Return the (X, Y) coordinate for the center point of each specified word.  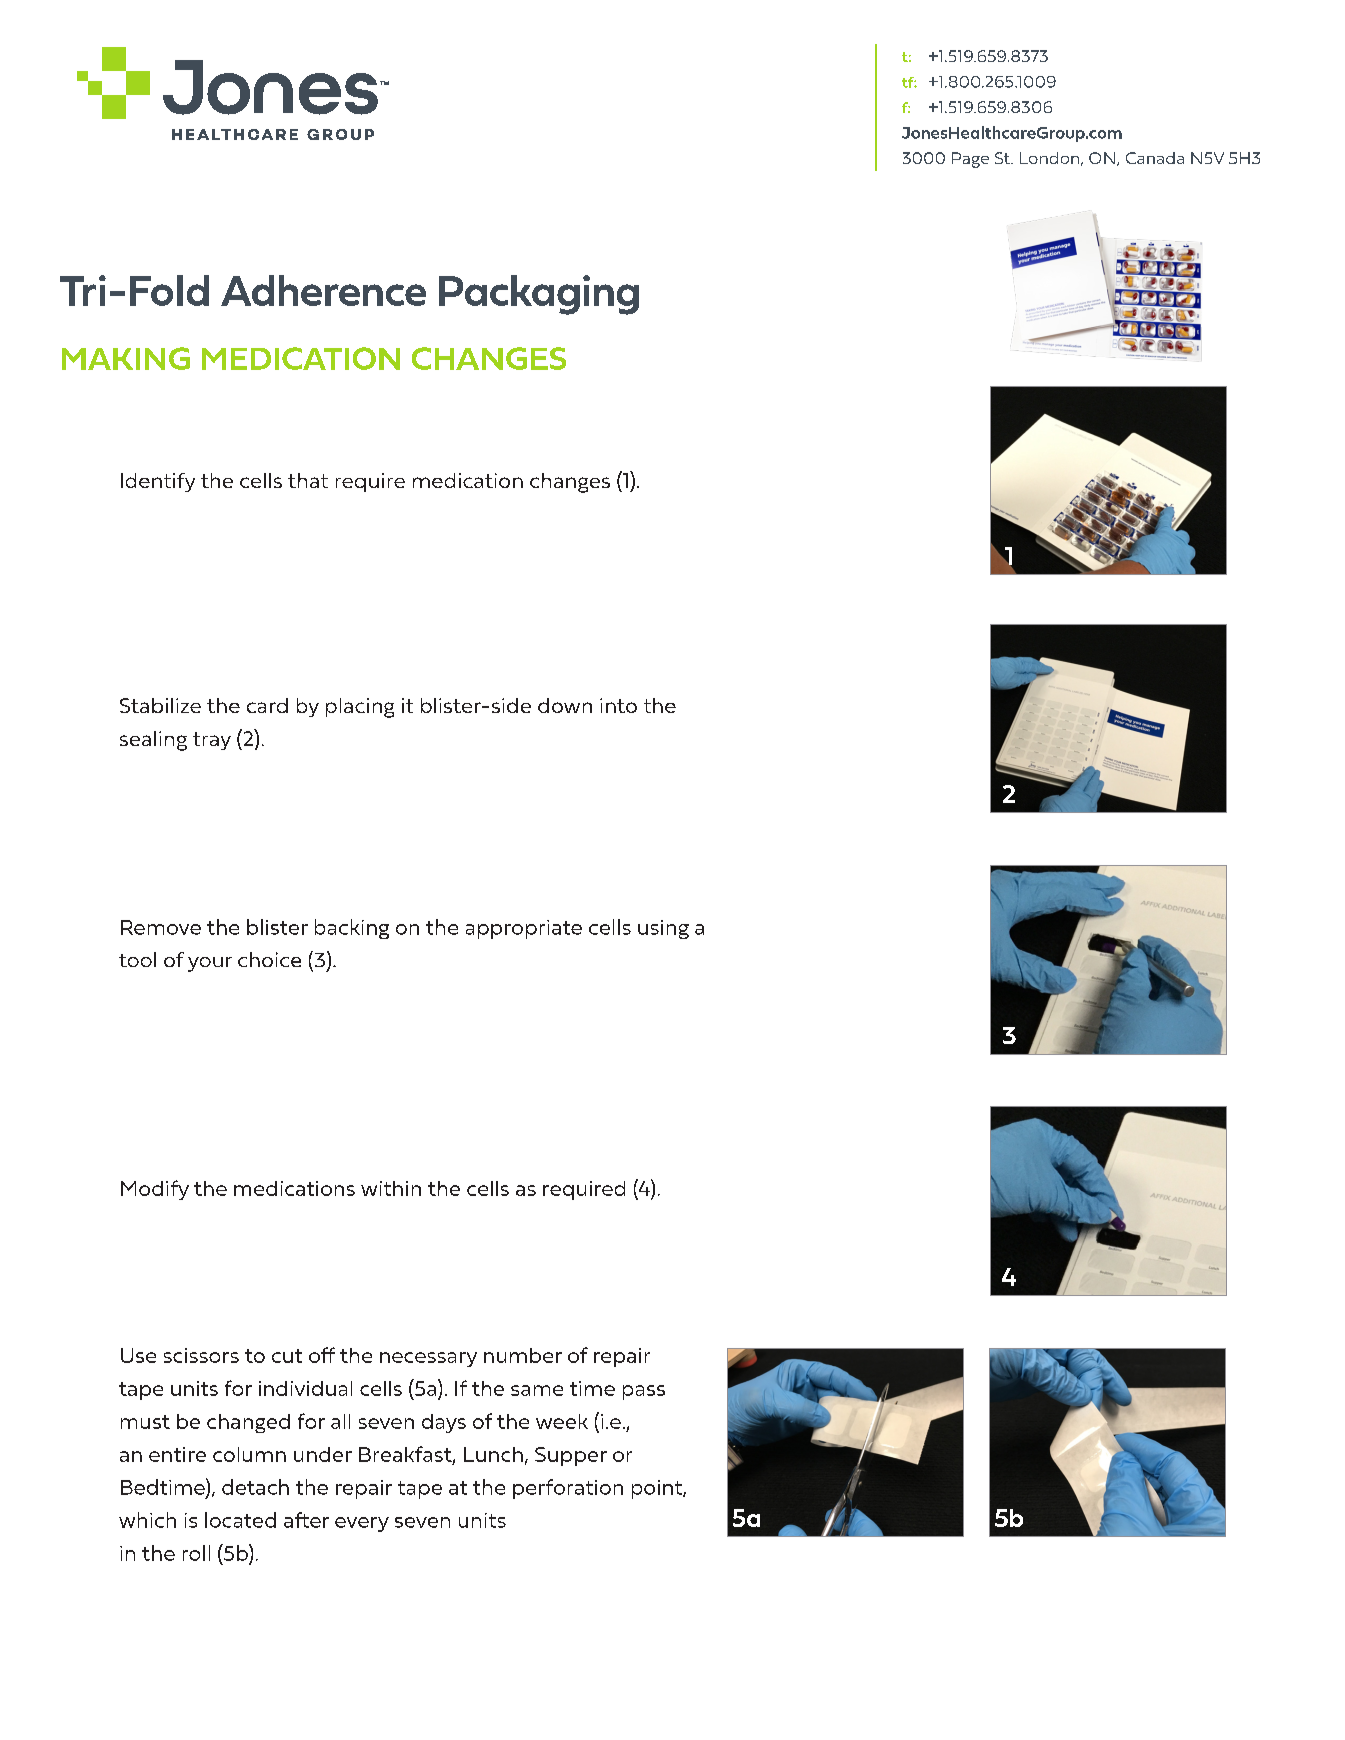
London (1049, 158)
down (565, 705)
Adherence (323, 290)
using (663, 929)
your (210, 964)
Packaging (539, 295)
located (240, 1520)
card (267, 705)
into (618, 705)
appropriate (524, 929)
